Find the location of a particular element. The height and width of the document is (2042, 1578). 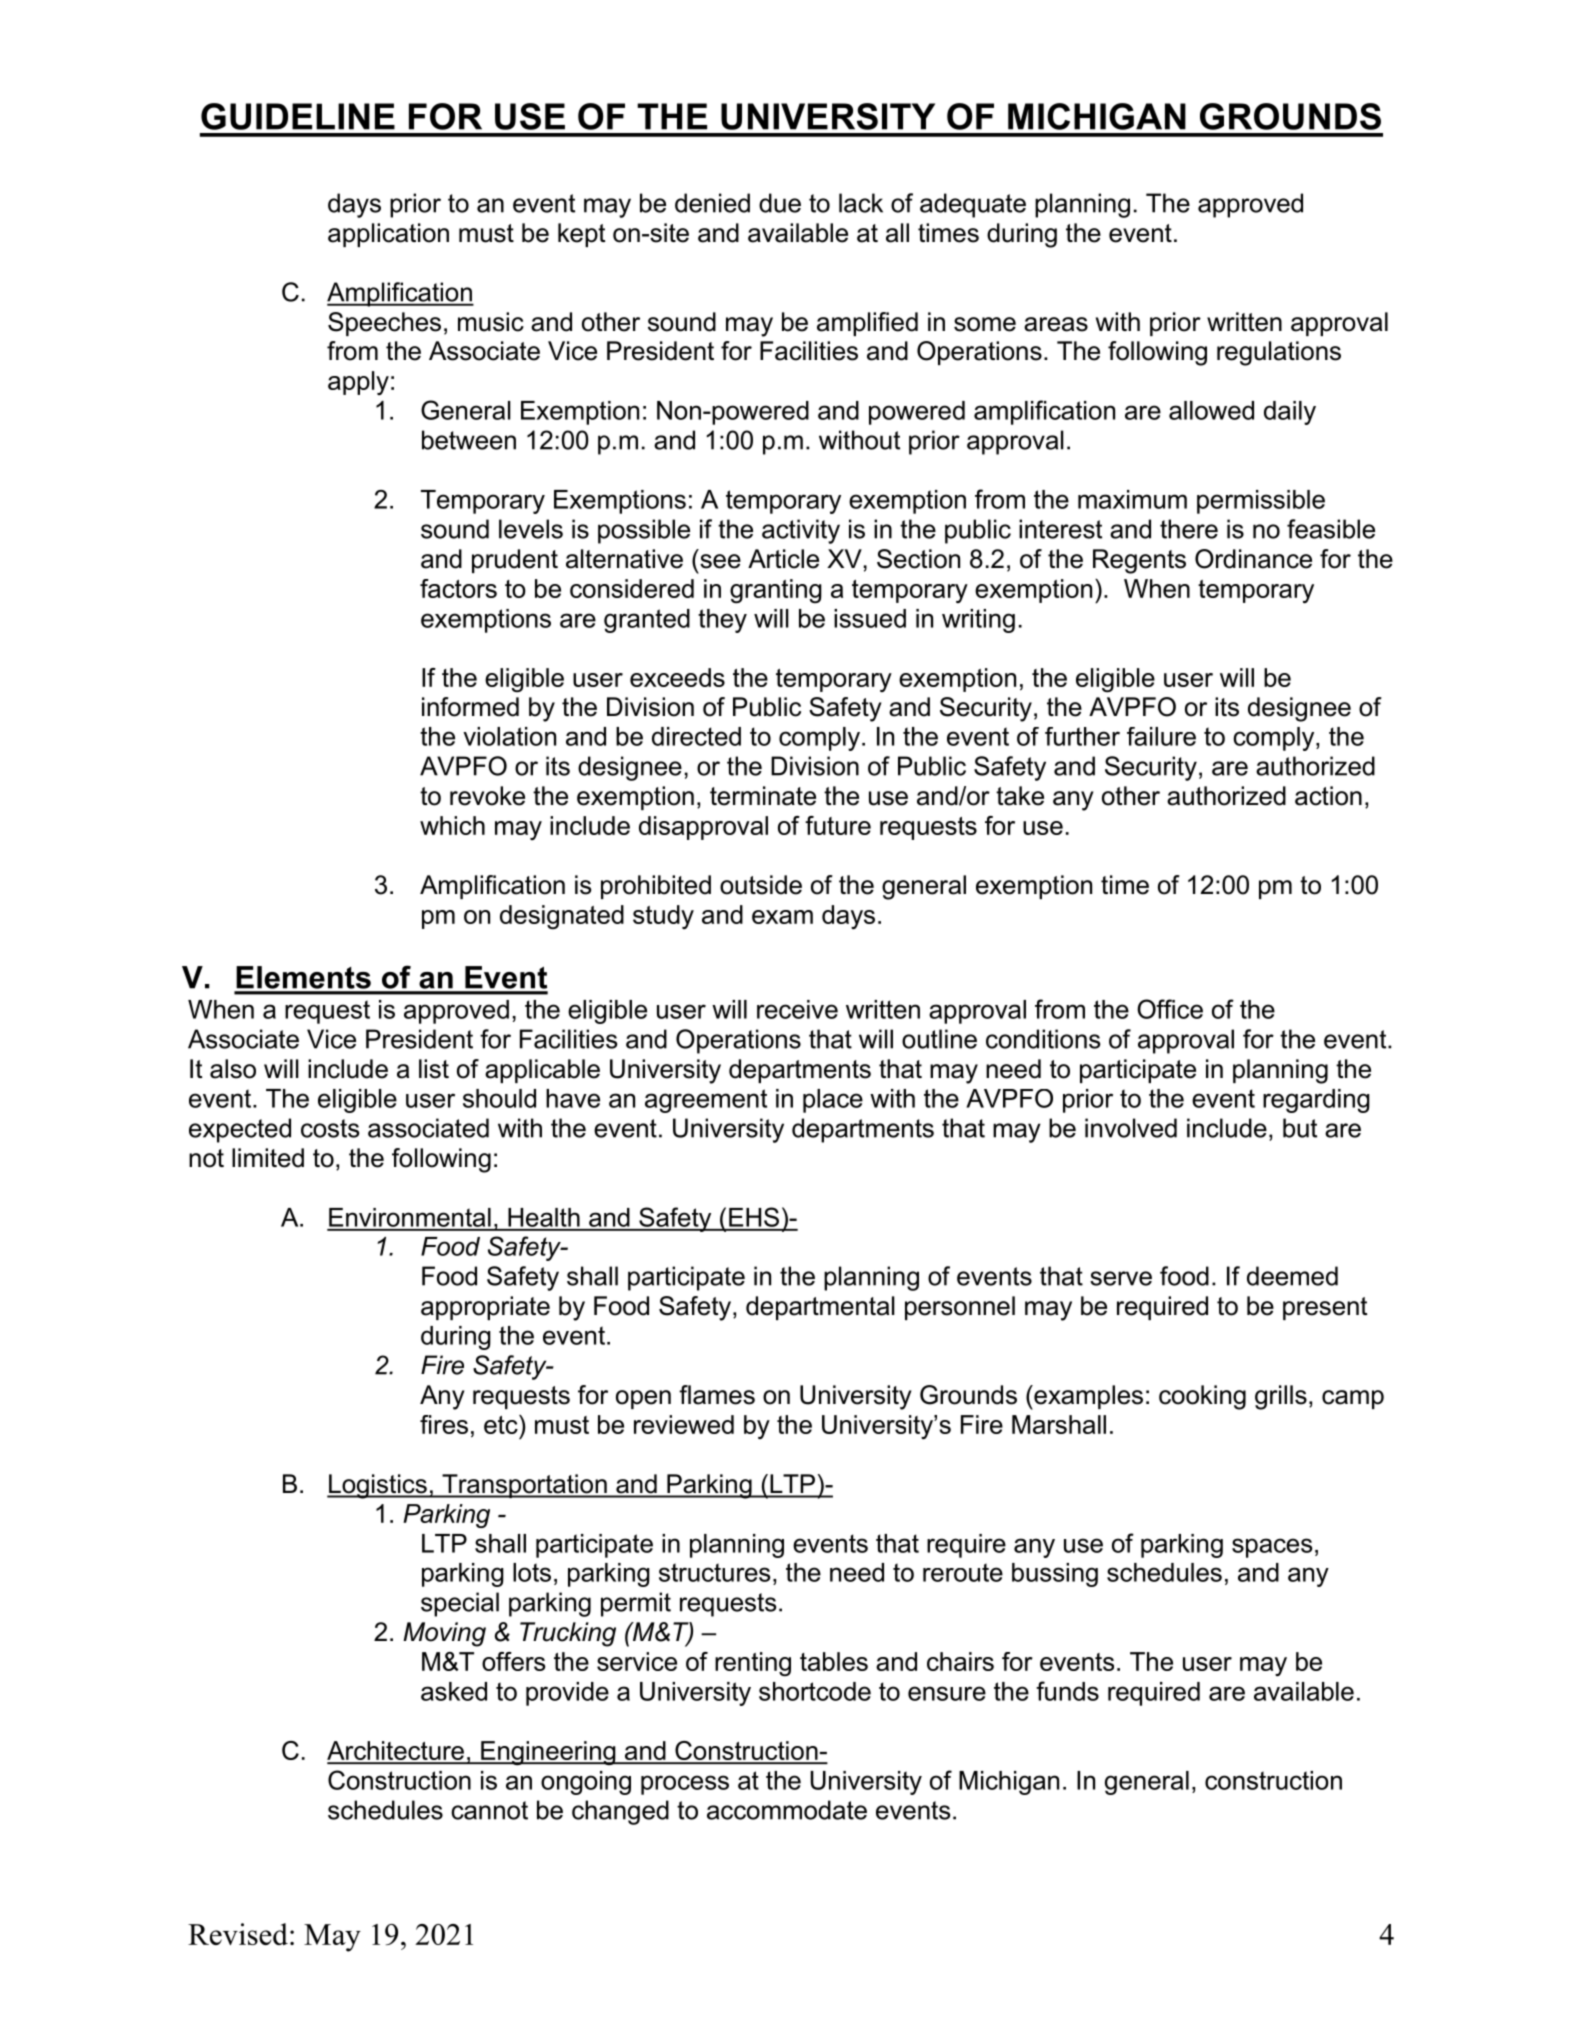

application is located at coordinates (388, 235).
